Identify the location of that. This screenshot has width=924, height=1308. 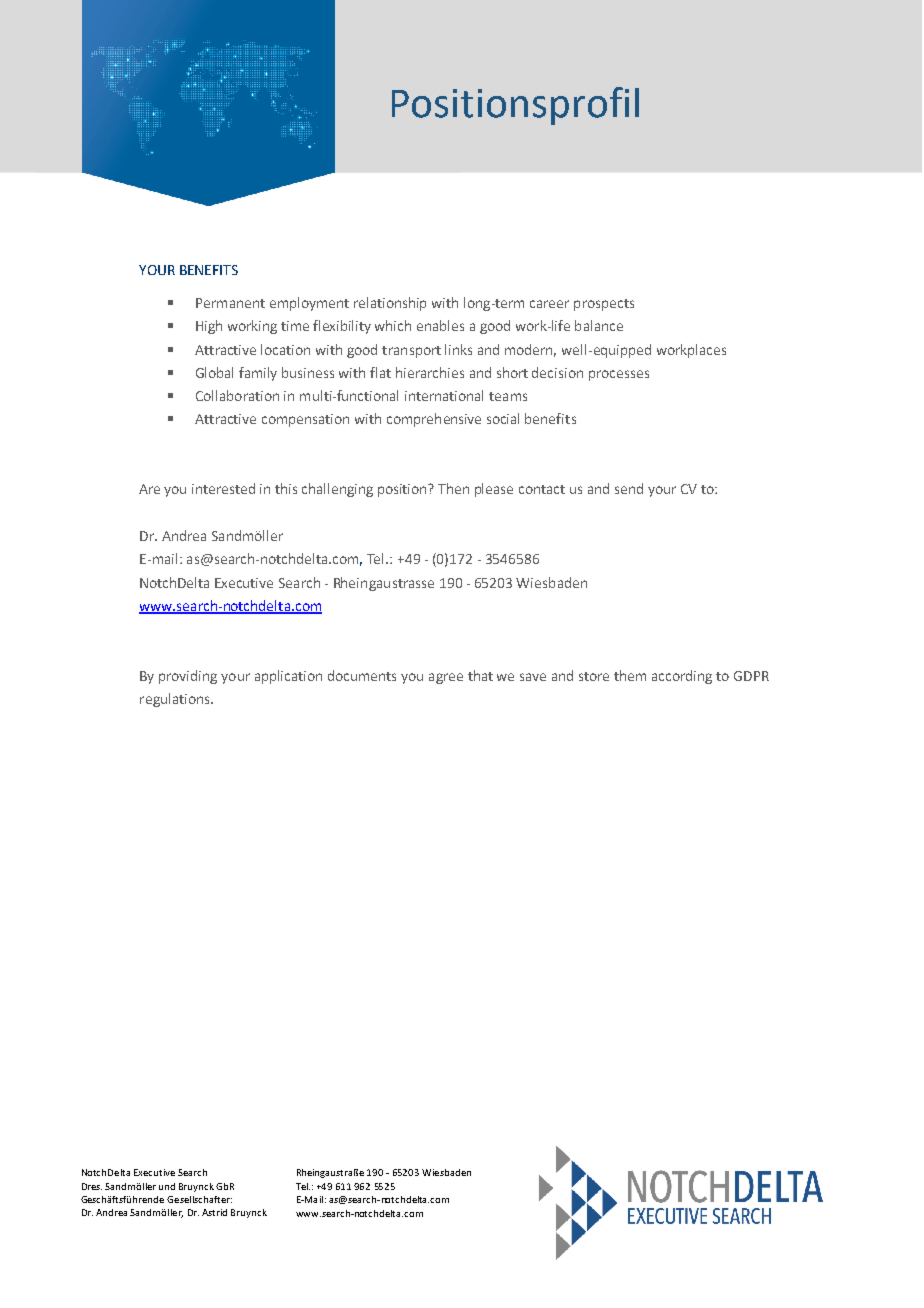
(480, 675).
